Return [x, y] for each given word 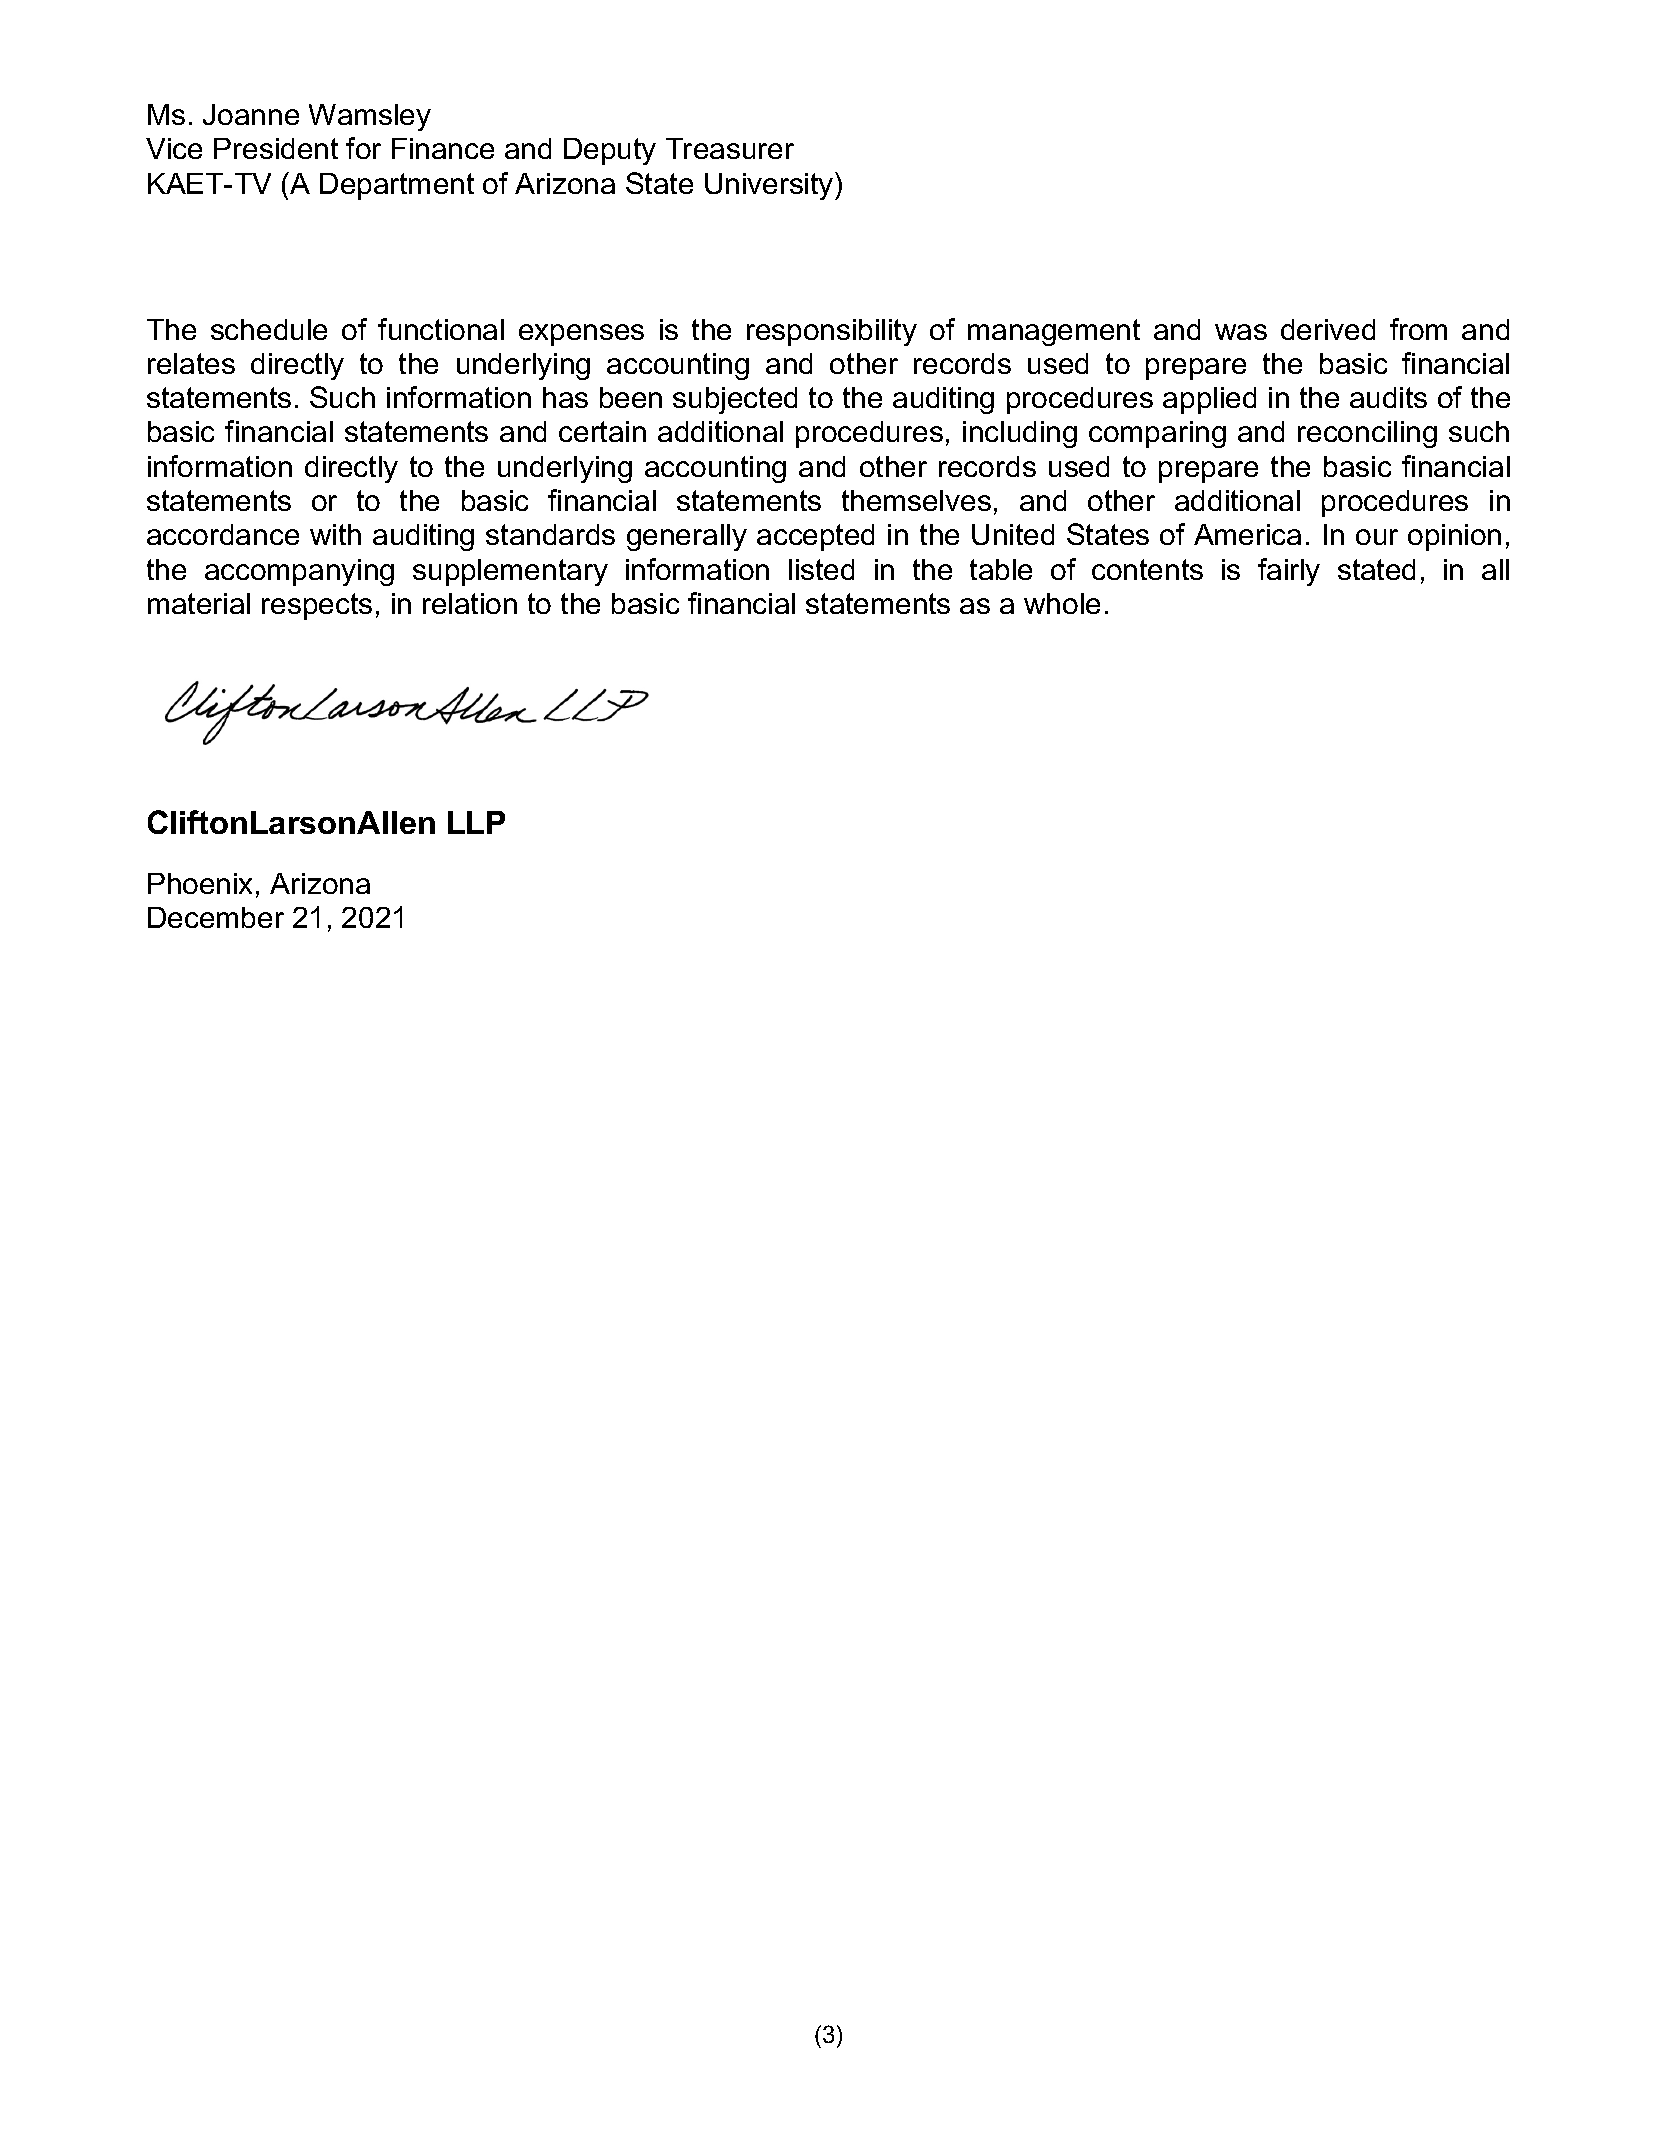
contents [1147, 569]
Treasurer [730, 148]
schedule [269, 329]
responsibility [832, 332]
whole [1062, 603]
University [770, 186]
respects [317, 606]
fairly [1289, 572]
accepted [815, 537]
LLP [476, 822]
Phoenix [200, 883]
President [276, 148]
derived [1328, 329]
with [335, 534]
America [1247, 534]
